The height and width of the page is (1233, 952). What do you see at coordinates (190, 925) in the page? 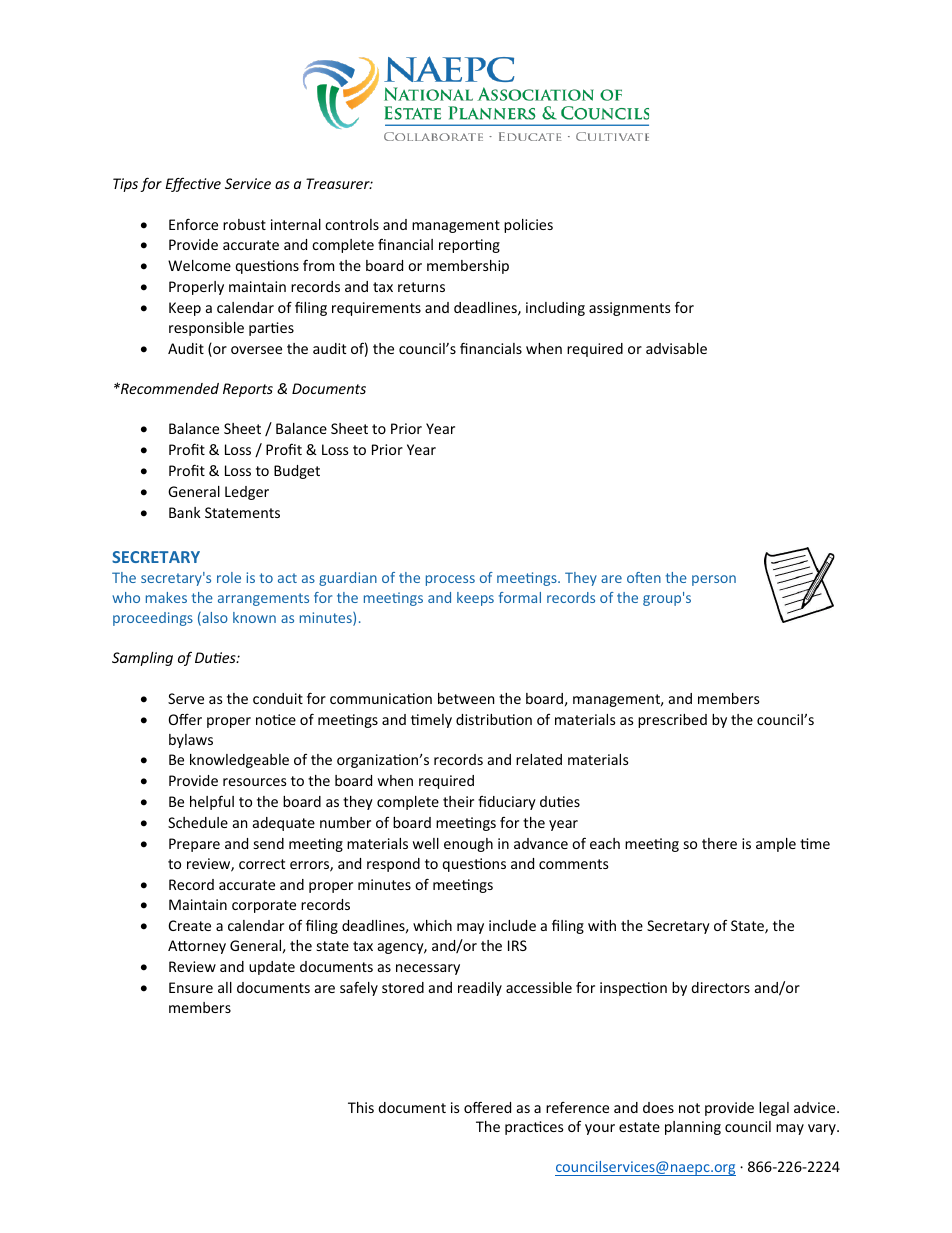
I see `Create` at bounding box center [190, 925].
